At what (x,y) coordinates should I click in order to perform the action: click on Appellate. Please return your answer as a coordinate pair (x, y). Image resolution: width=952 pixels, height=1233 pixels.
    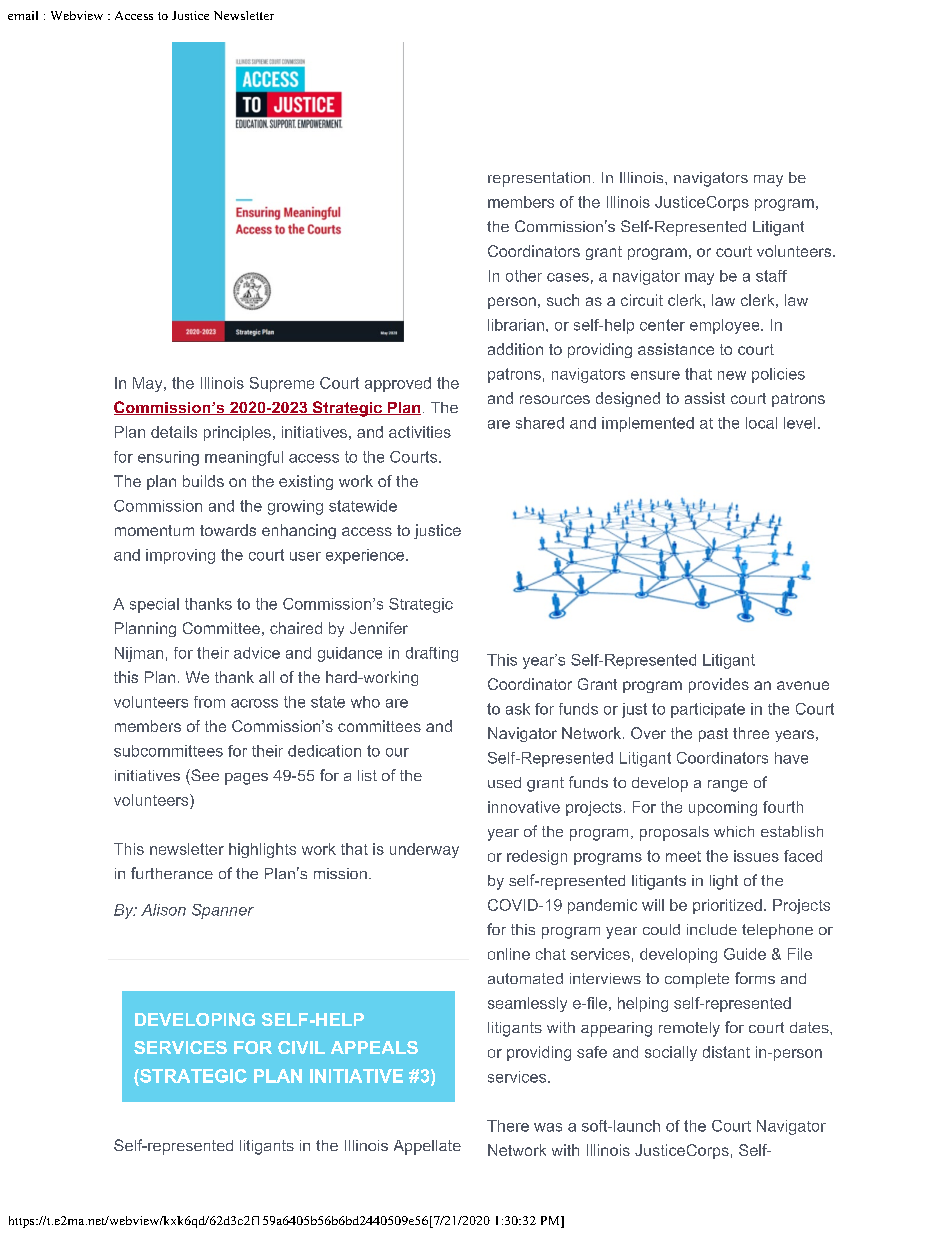
    Looking at the image, I should click on (427, 1147).
